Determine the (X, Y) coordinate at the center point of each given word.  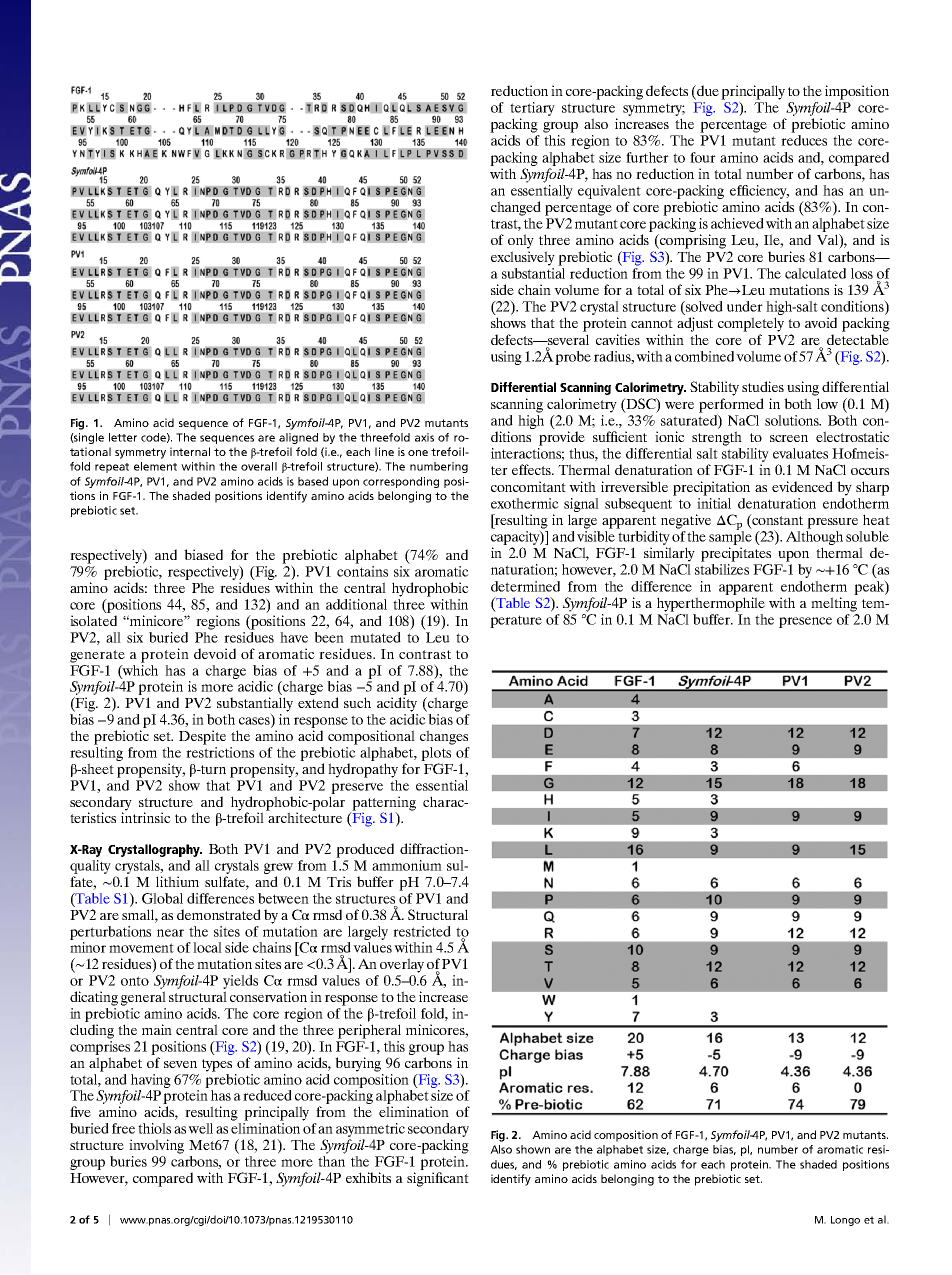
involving (156, 1146)
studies (763, 386)
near (170, 933)
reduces (804, 140)
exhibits (368, 1177)
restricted (422, 931)
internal (190, 451)
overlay (402, 965)
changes (444, 737)
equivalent (609, 192)
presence (805, 622)
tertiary (532, 109)
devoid (215, 653)
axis (424, 437)
